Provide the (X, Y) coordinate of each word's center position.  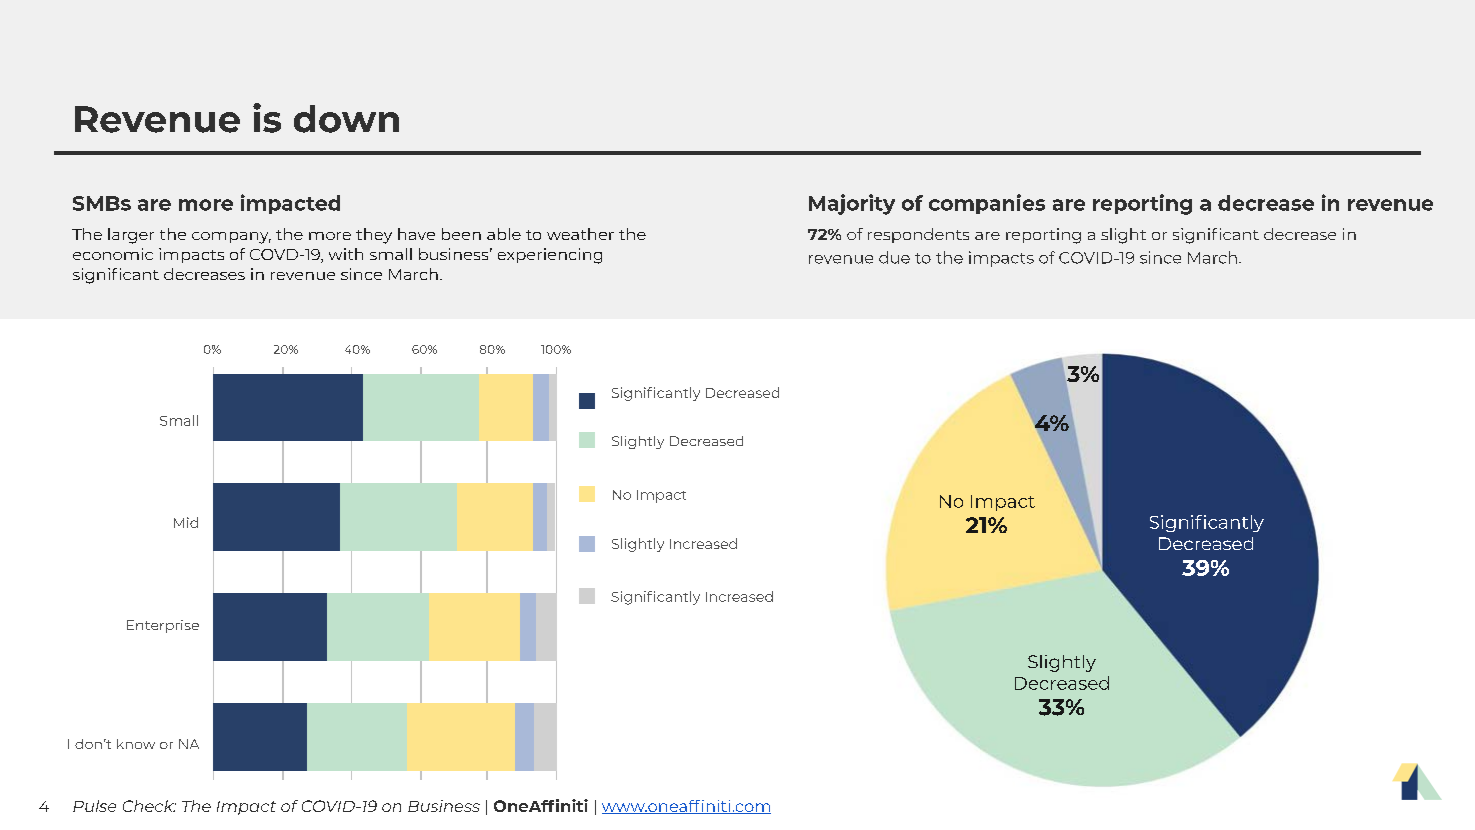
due (894, 257)
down (346, 119)
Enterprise (163, 626)
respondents (918, 235)
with (346, 254)
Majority (852, 204)
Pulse (94, 806)
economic (113, 254)
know (136, 744)
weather (580, 234)
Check (149, 806)
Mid (186, 522)
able (504, 234)
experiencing (550, 256)
